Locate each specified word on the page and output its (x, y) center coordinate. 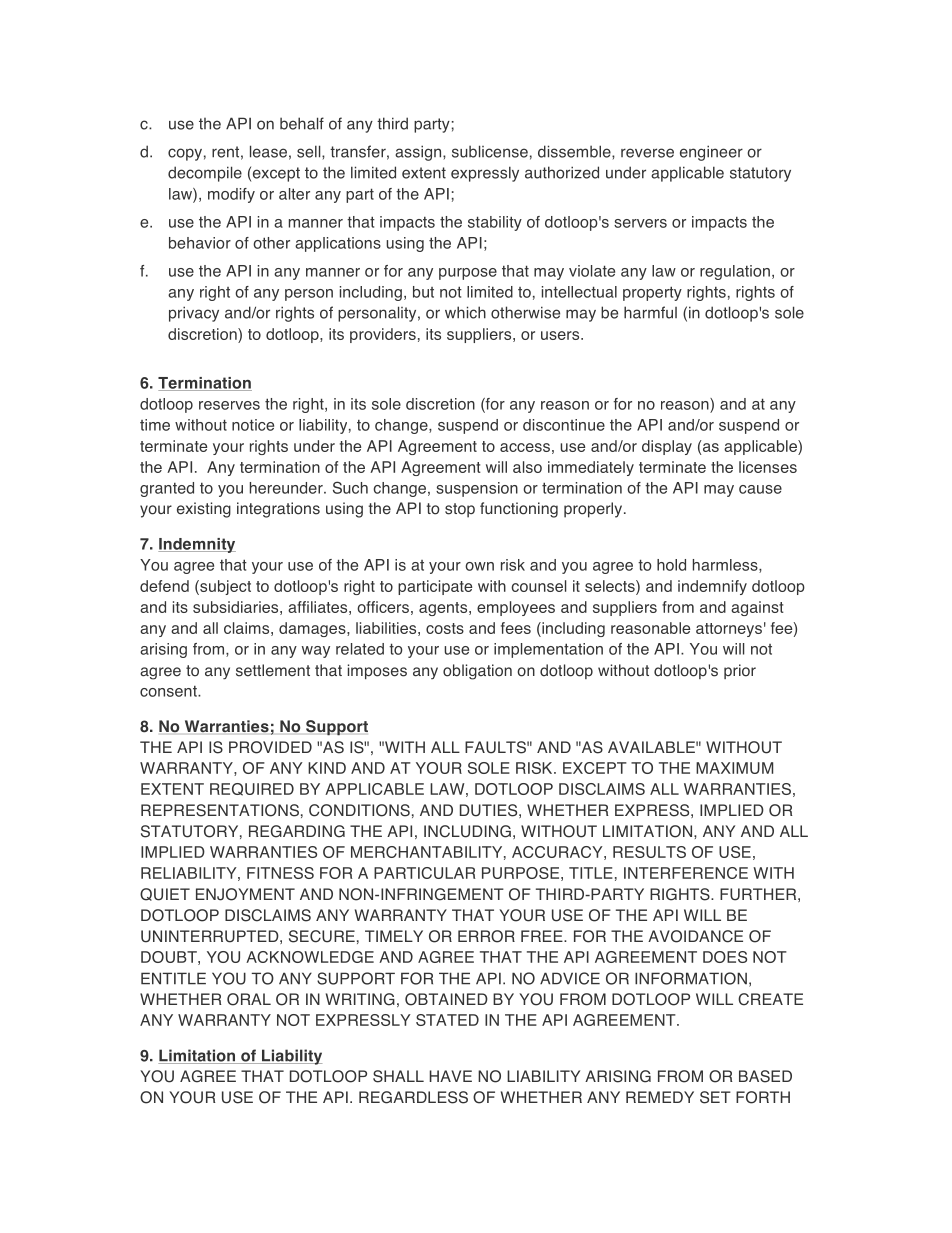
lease (268, 151)
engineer (711, 153)
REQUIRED (252, 789)
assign (419, 153)
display (667, 447)
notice (253, 425)
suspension (477, 489)
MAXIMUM (734, 768)
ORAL (249, 999)
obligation (477, 672)
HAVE (451, 1076)
